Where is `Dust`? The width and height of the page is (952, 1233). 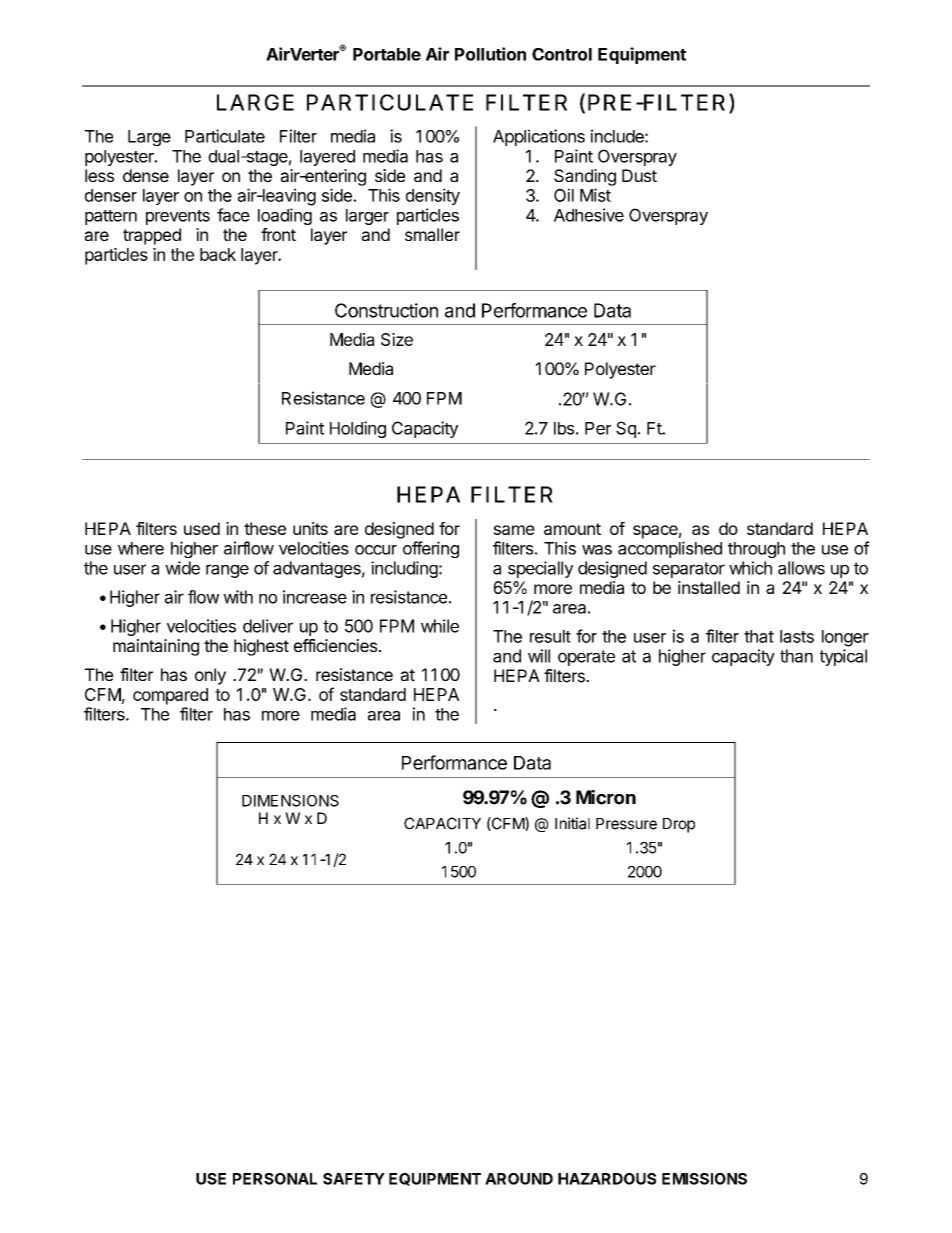 Dust is located at coordinates (639, 175).
